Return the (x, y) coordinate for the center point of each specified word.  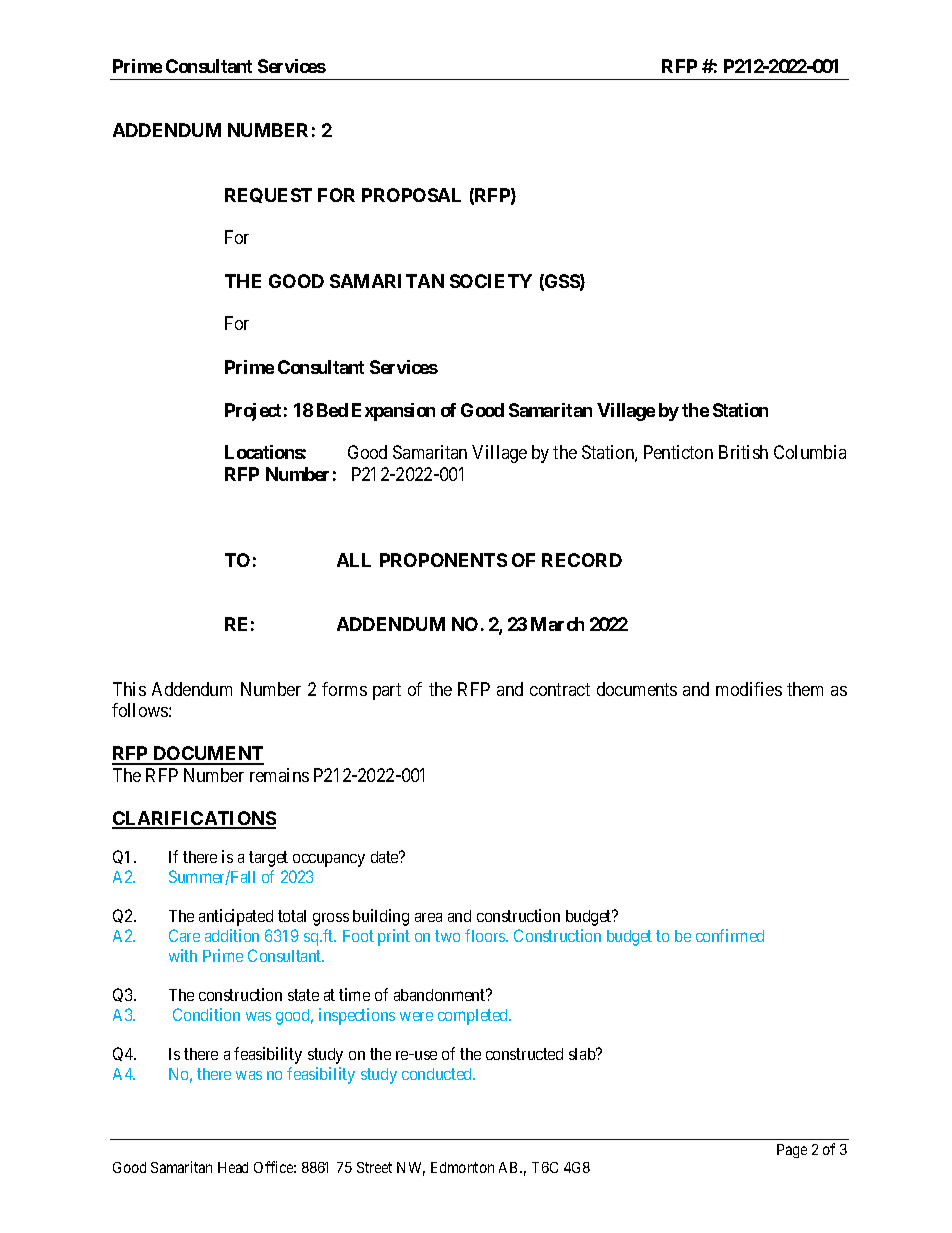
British (743, 452)
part (387, 691)
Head (233, 1167)
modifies (749, 689)
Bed (332, 410)
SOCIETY (491, 281)
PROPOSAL (411, 195)
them (805, 689)
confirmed (730, 935)
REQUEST (268, 195)
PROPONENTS (443, 560)
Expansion (393, 412)
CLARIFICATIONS (194, 819)
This (129, 689)
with (183, 955)
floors (486, 935)
